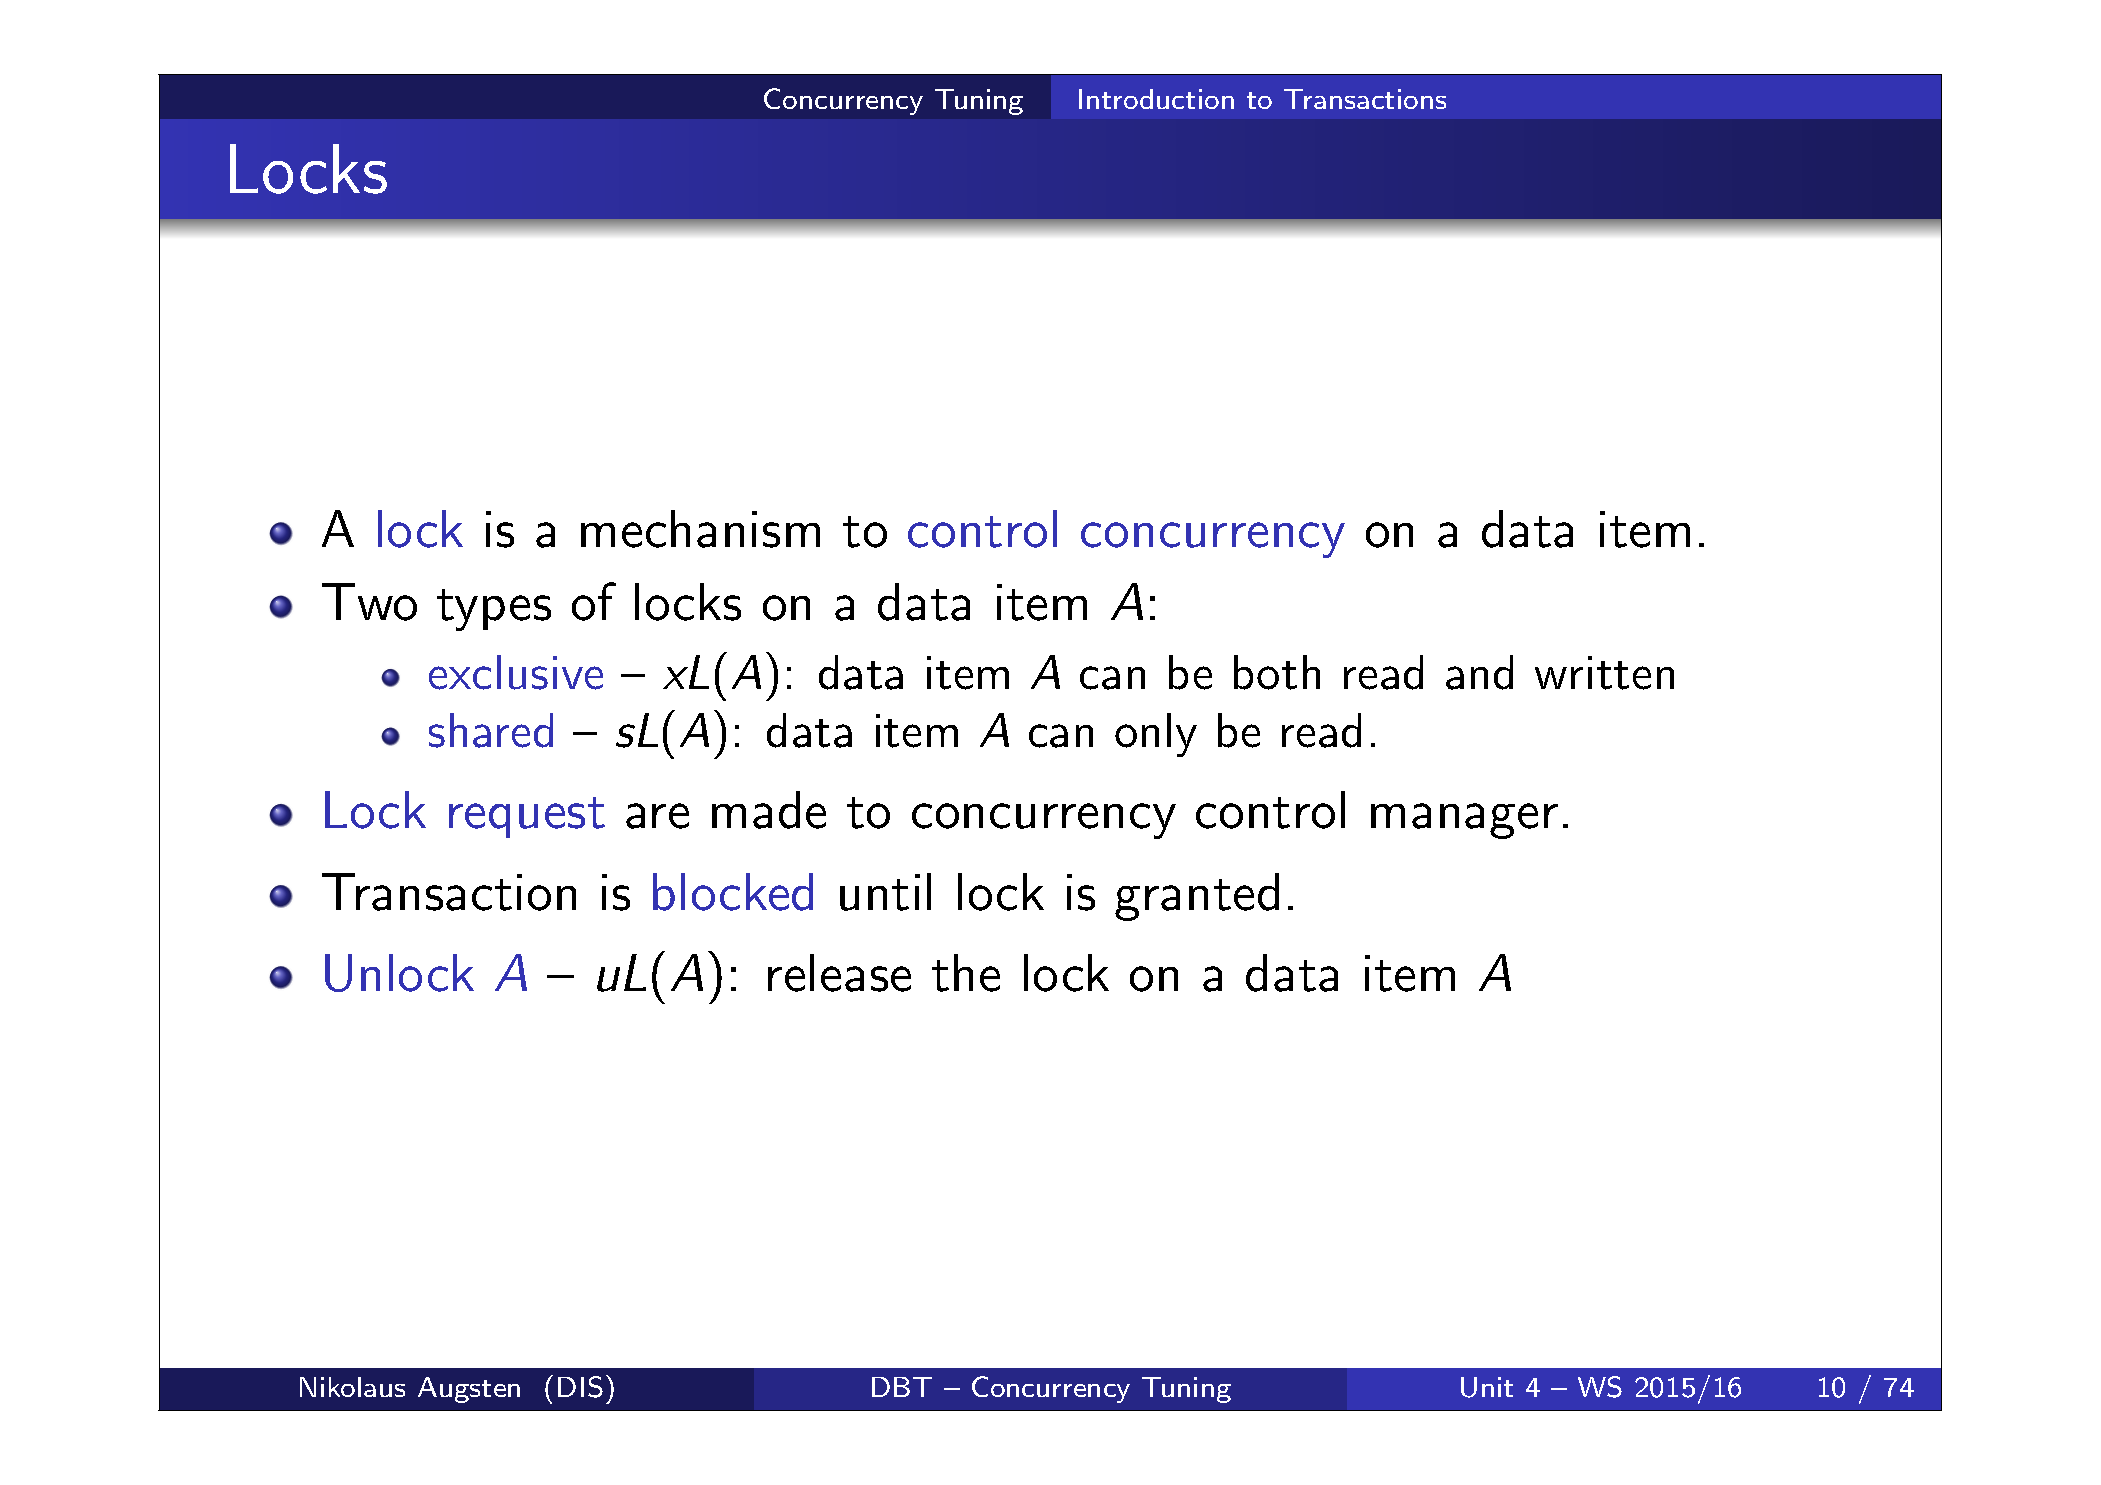  What do you see at coordinates (1464, 821) in the screenshot?
I see `manager` at bounding box center [1464, 821].
